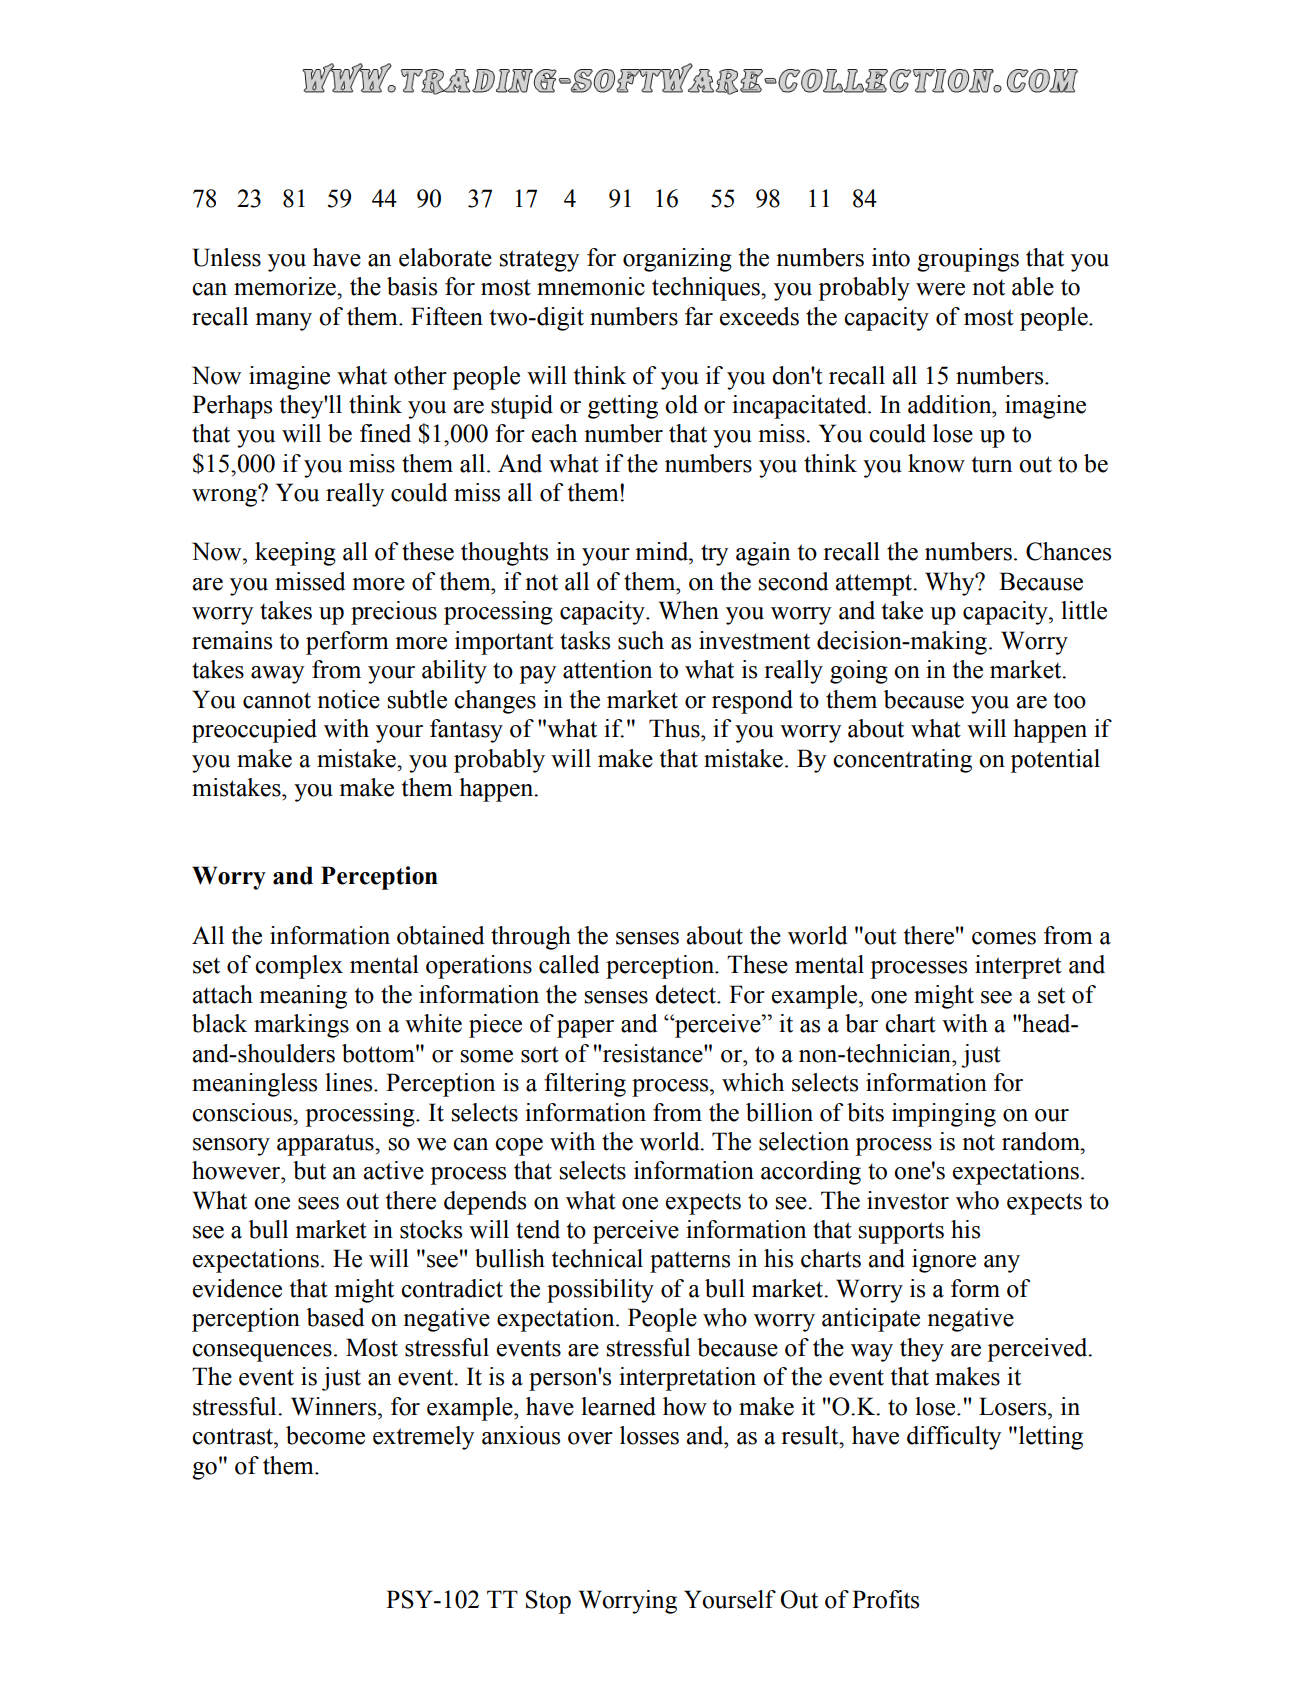  Describe the element at coordinates (585, 1085) in the image. I see `filtering` at that location.
